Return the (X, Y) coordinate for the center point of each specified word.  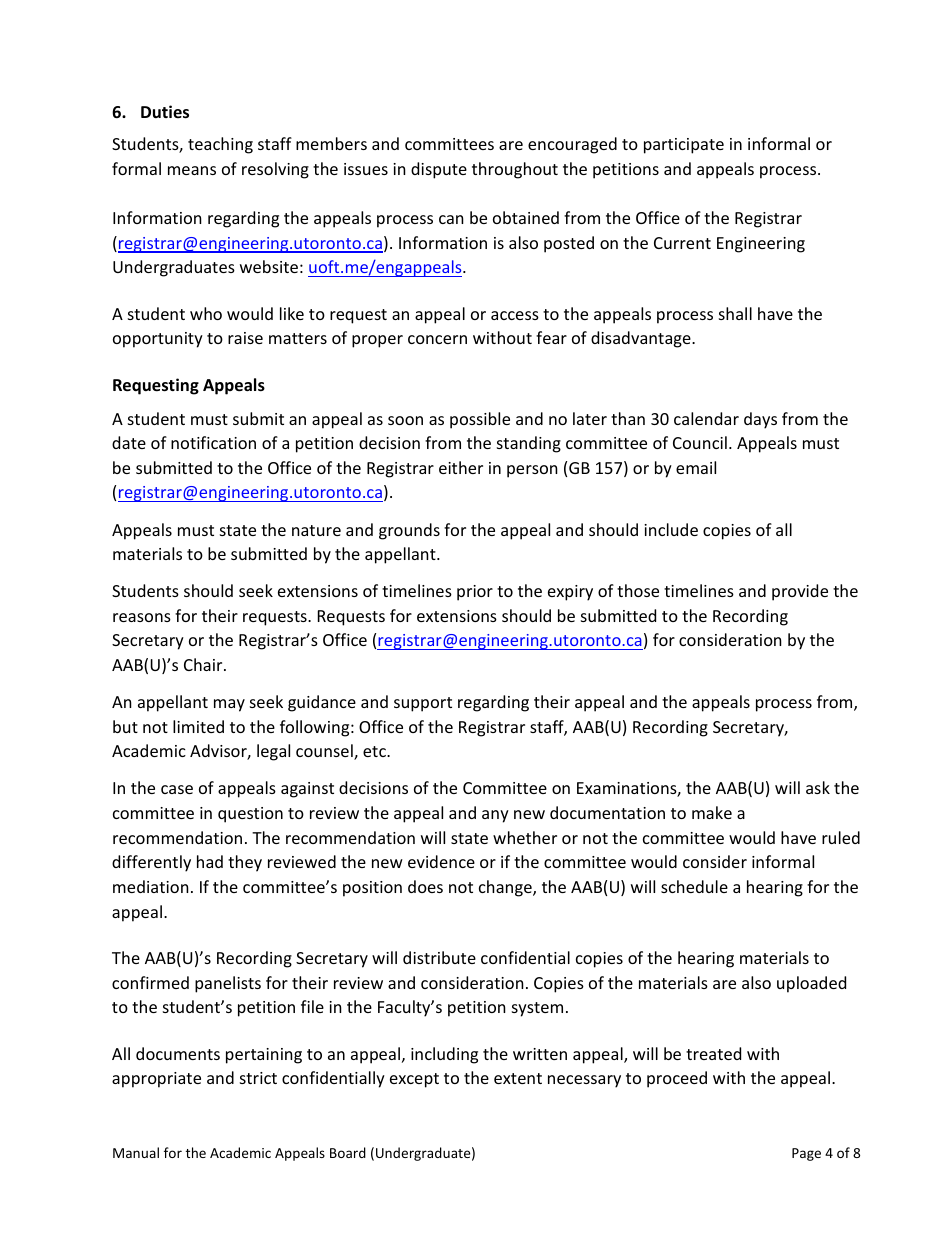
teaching (220, 145)
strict (258, 1078)
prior (475, 593)
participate (684, 146)
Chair (204, 664)
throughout (515, 170)
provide (800, 592)
